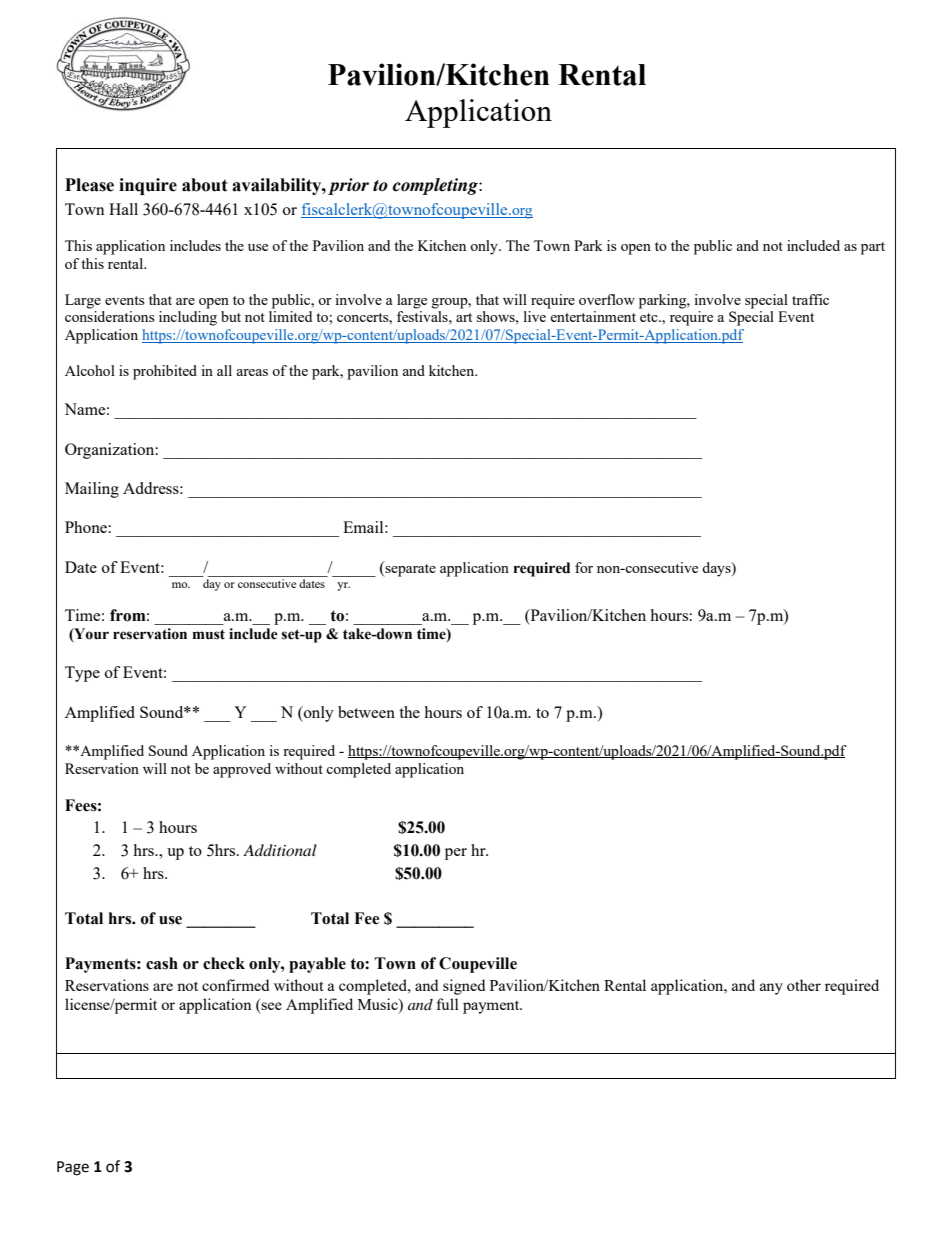 This screenshot has height=1233, width=952. I want to click on must, so click(209, 634).
